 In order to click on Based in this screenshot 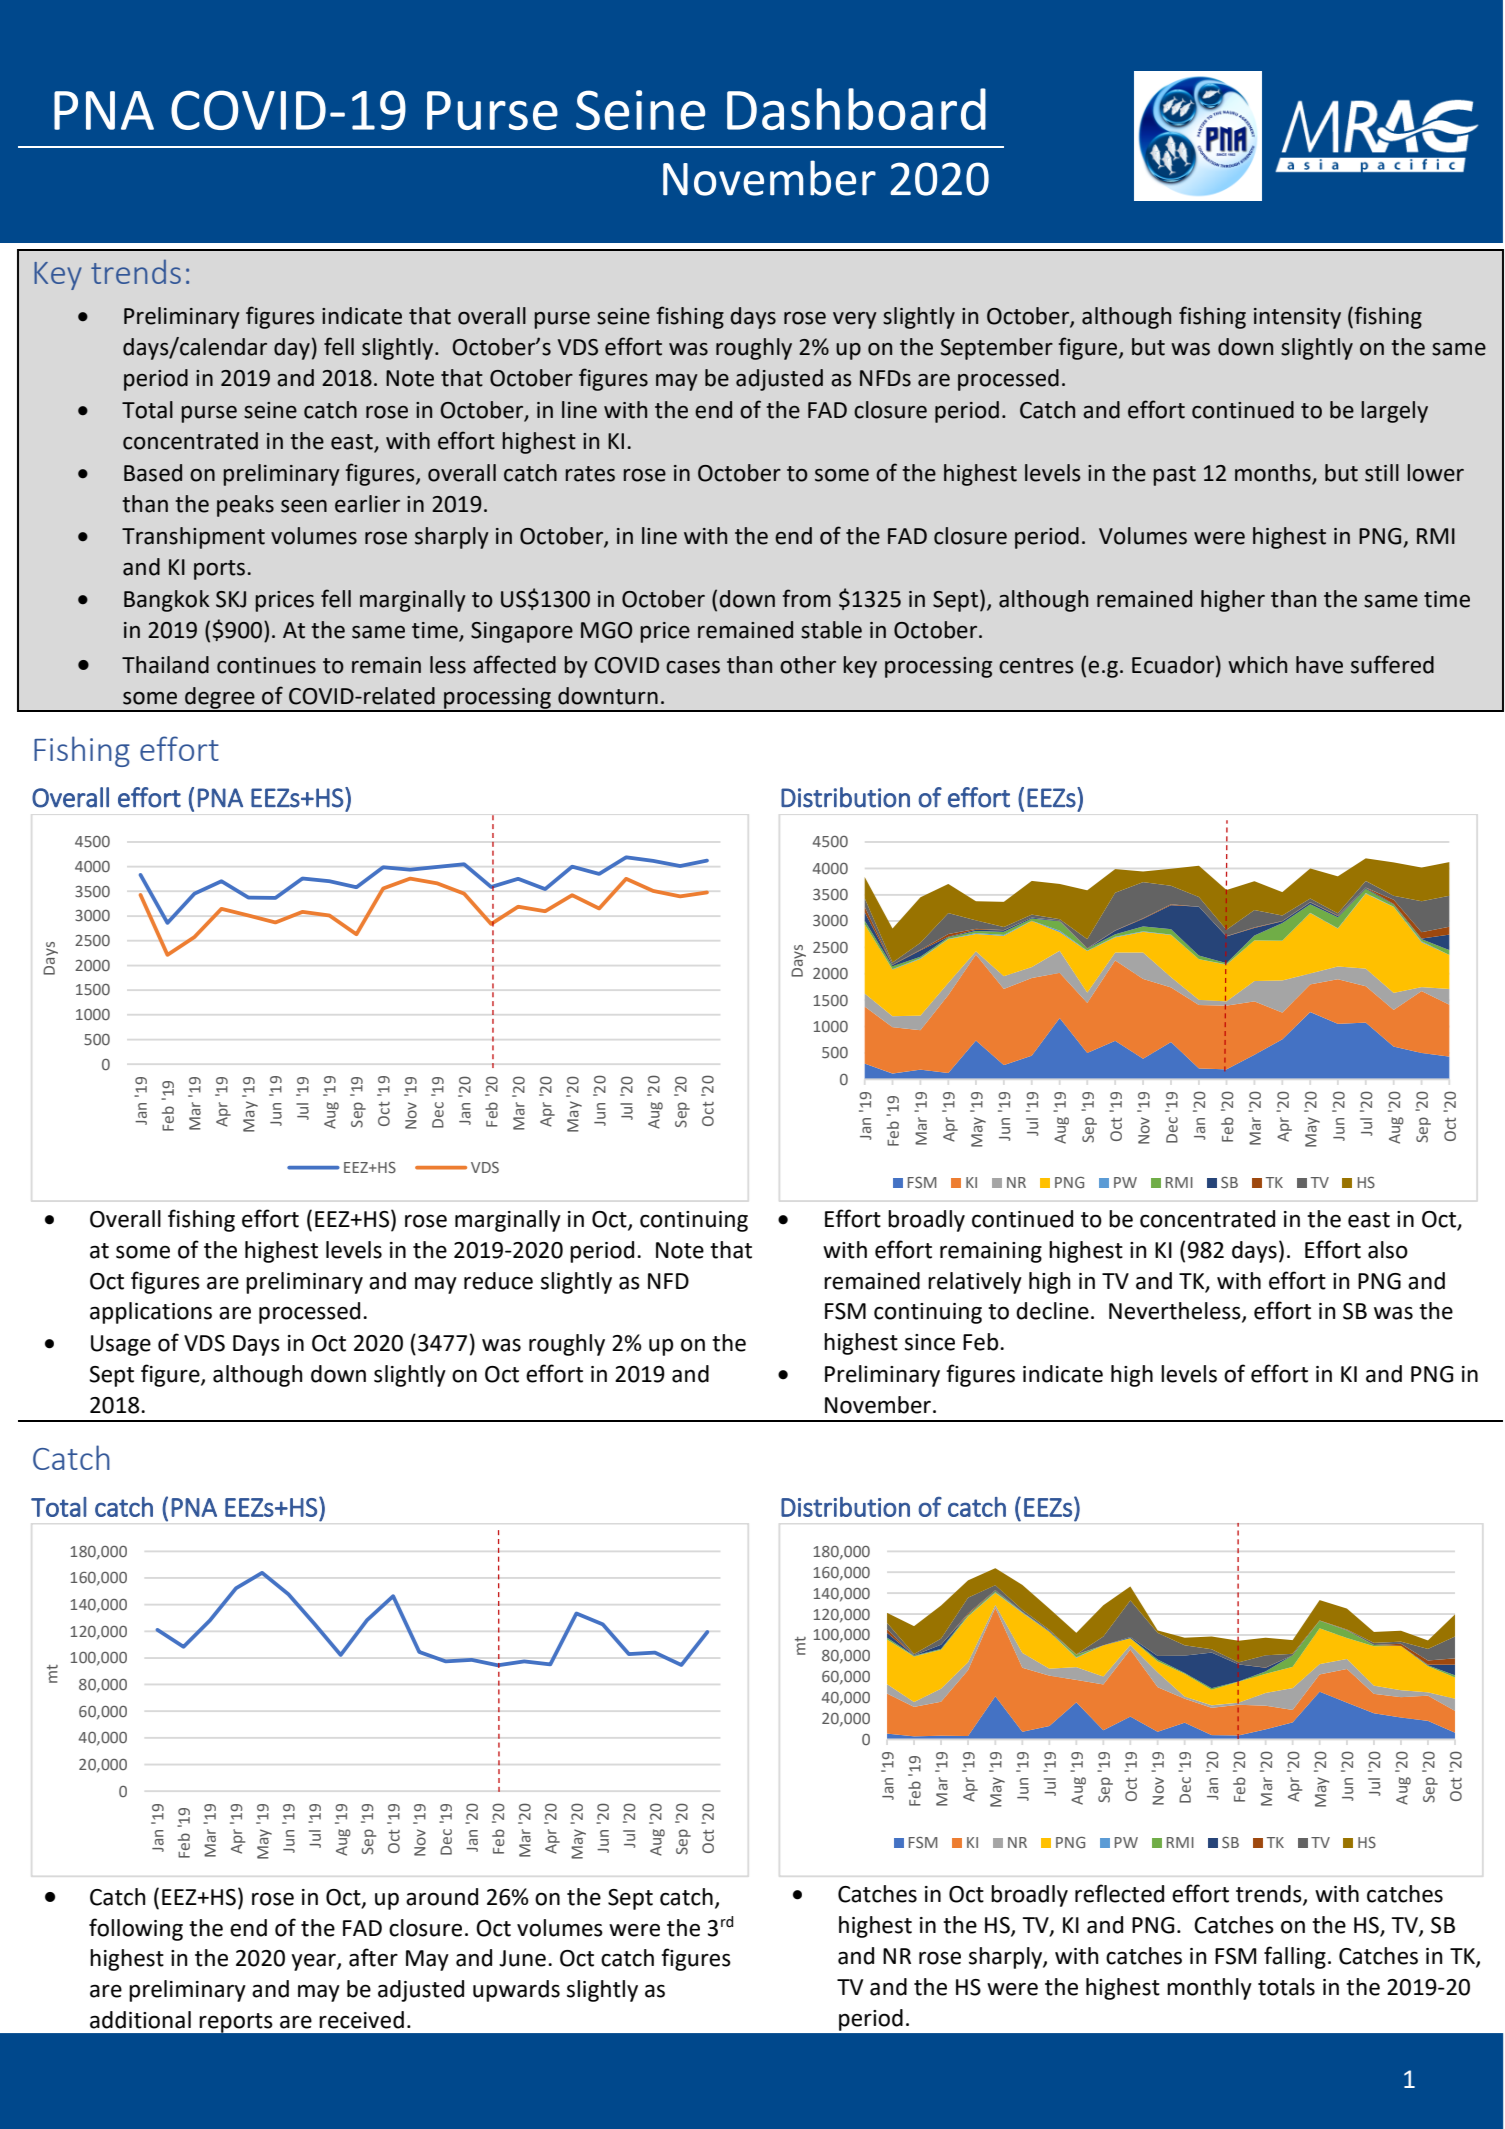, I will do `click(153, 473)`.
